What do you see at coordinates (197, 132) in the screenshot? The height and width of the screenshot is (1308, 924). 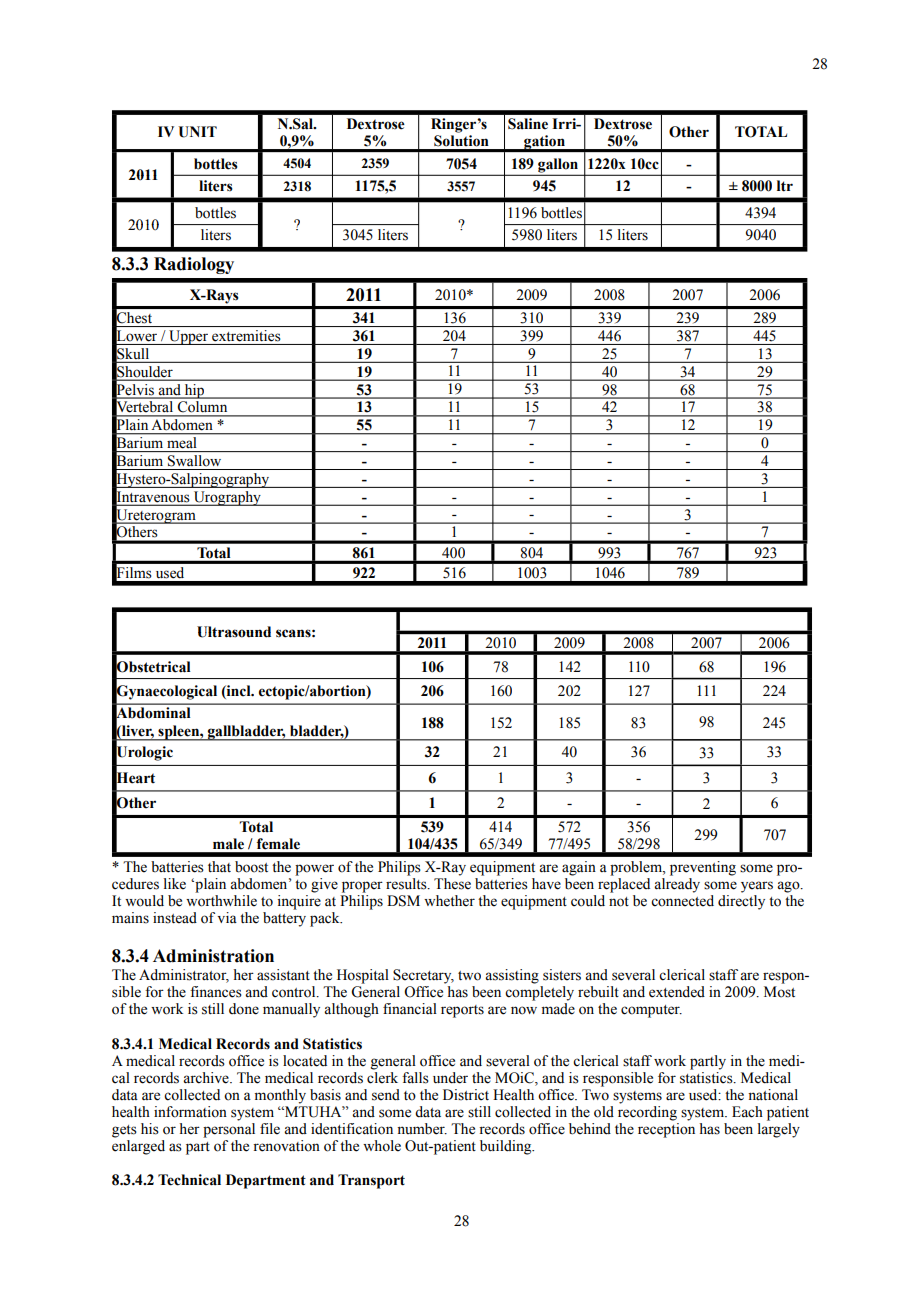 I see `UNIT` at bounding box center [197, 132].
